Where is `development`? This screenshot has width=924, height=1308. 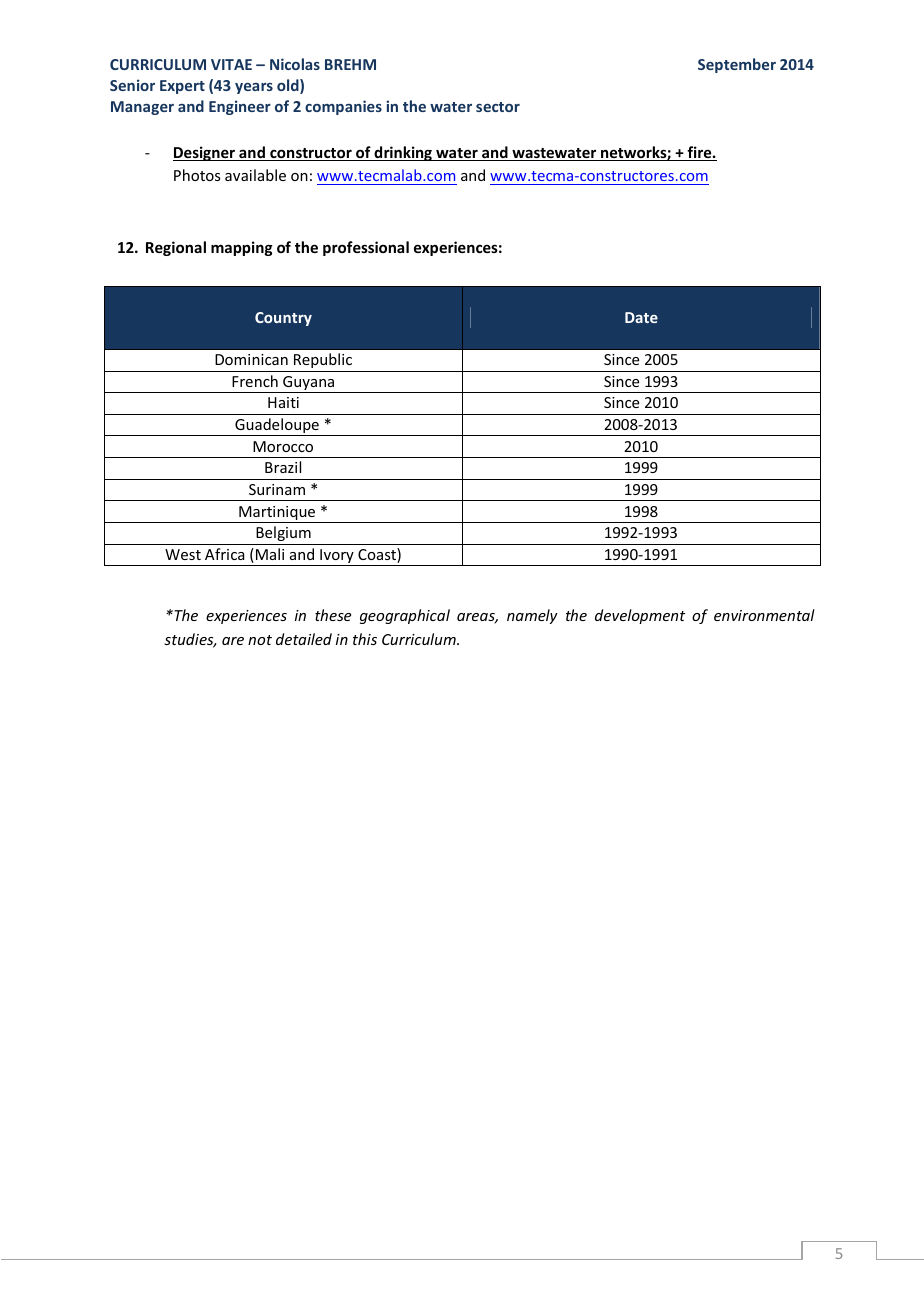 development is located at coordinates (640, 616).
